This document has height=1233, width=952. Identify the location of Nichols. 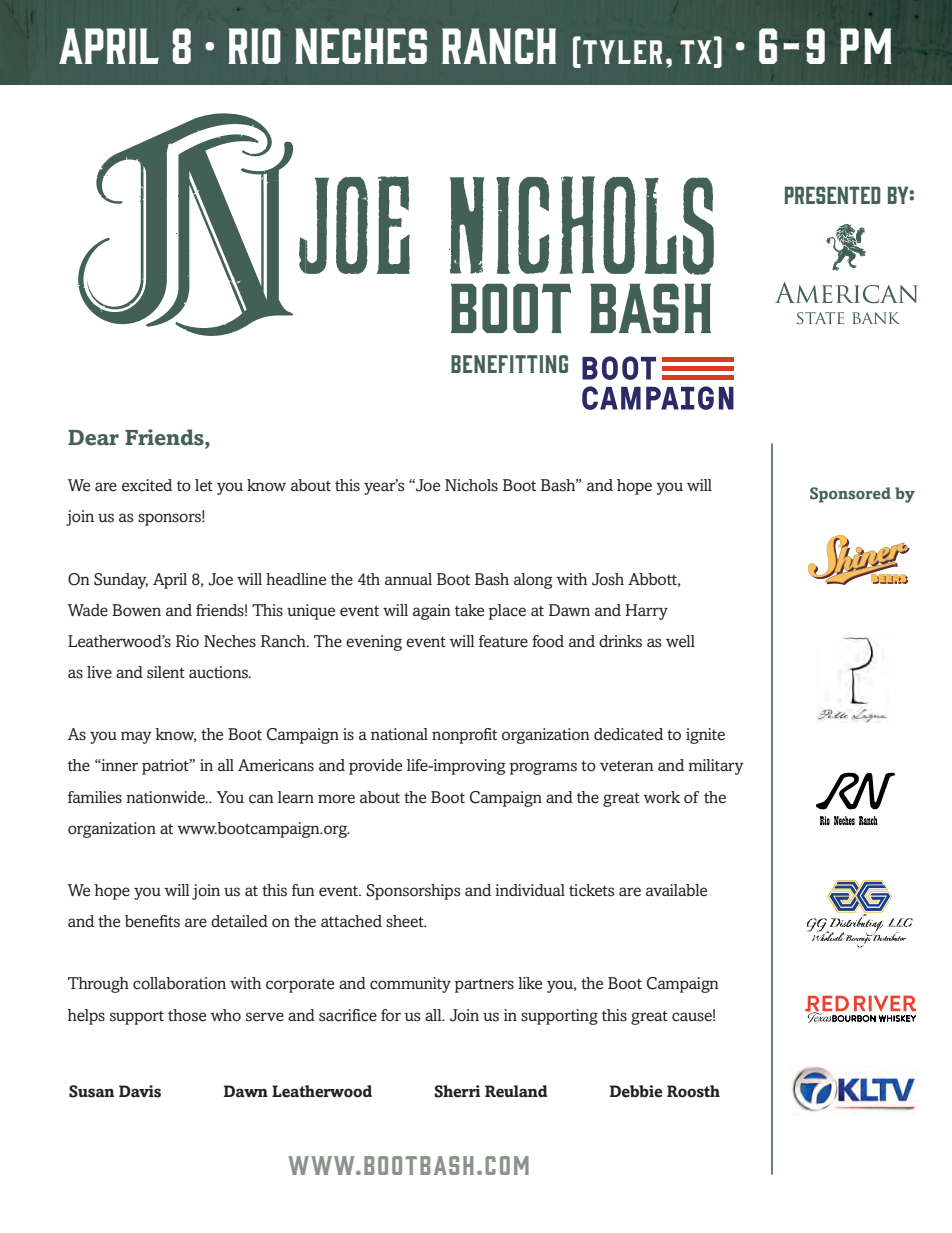
(471, 485).
